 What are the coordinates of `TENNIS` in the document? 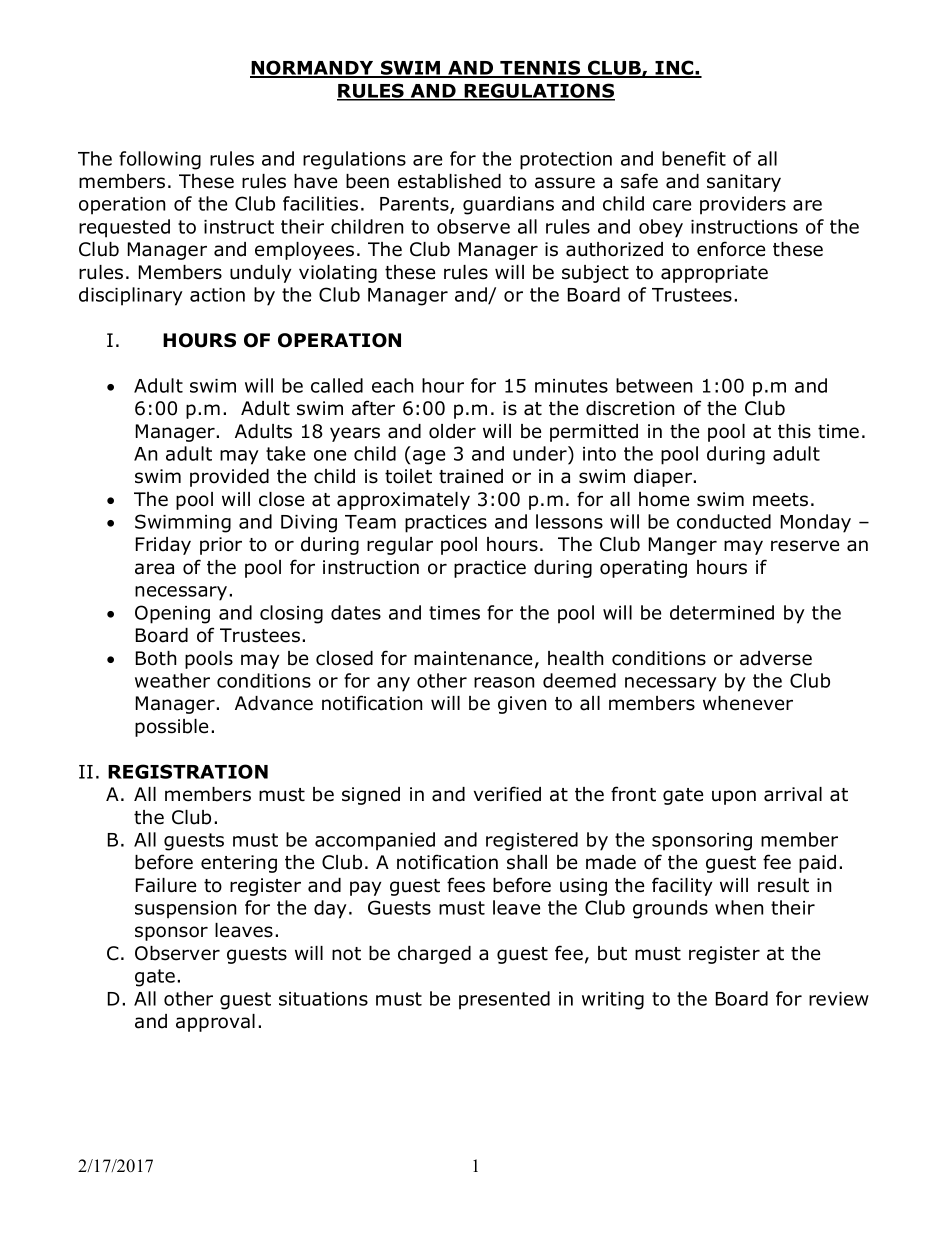 It's located at (540, 68).
